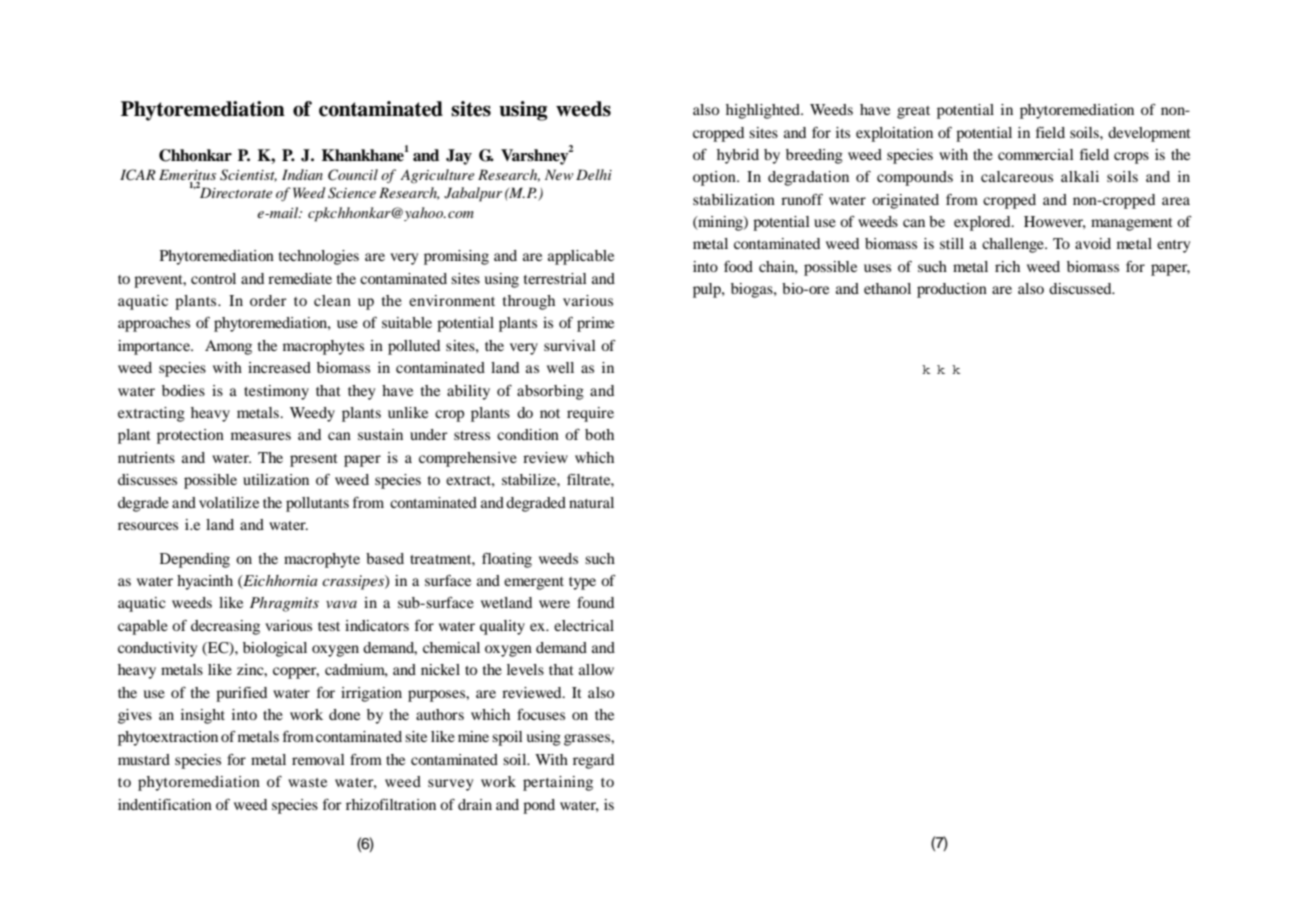 The image size is (1308, 924). What do you see at coordinates (225, 627) in the document?
I see `decreasing` at bounding box center [225, 627].
